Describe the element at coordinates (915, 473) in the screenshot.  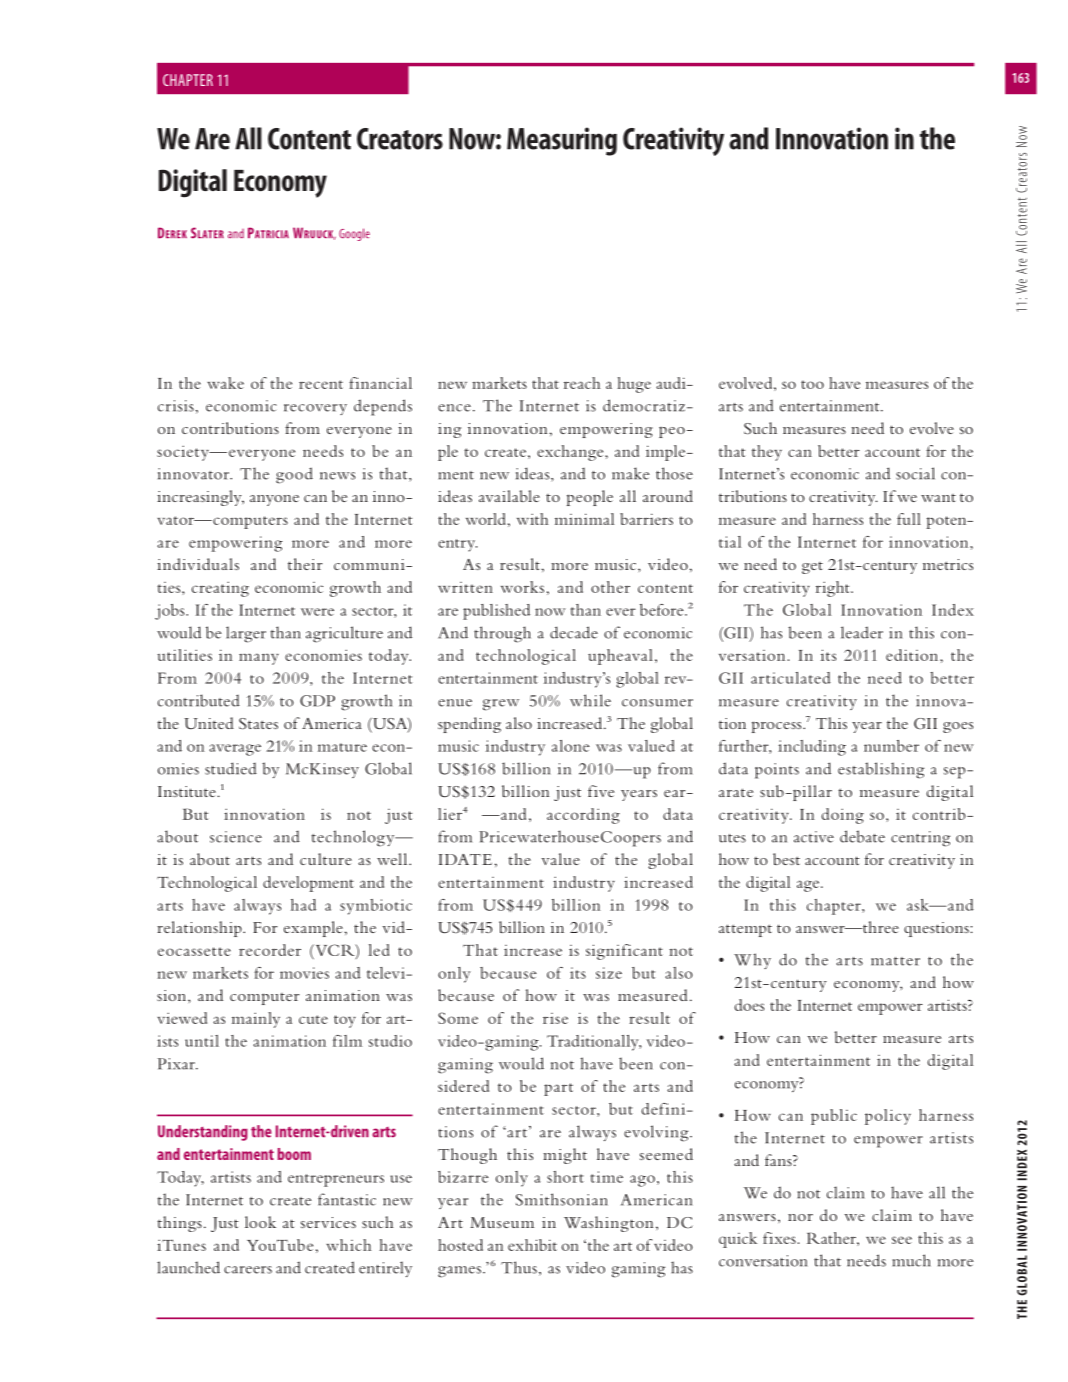
I see `social` at that location.
